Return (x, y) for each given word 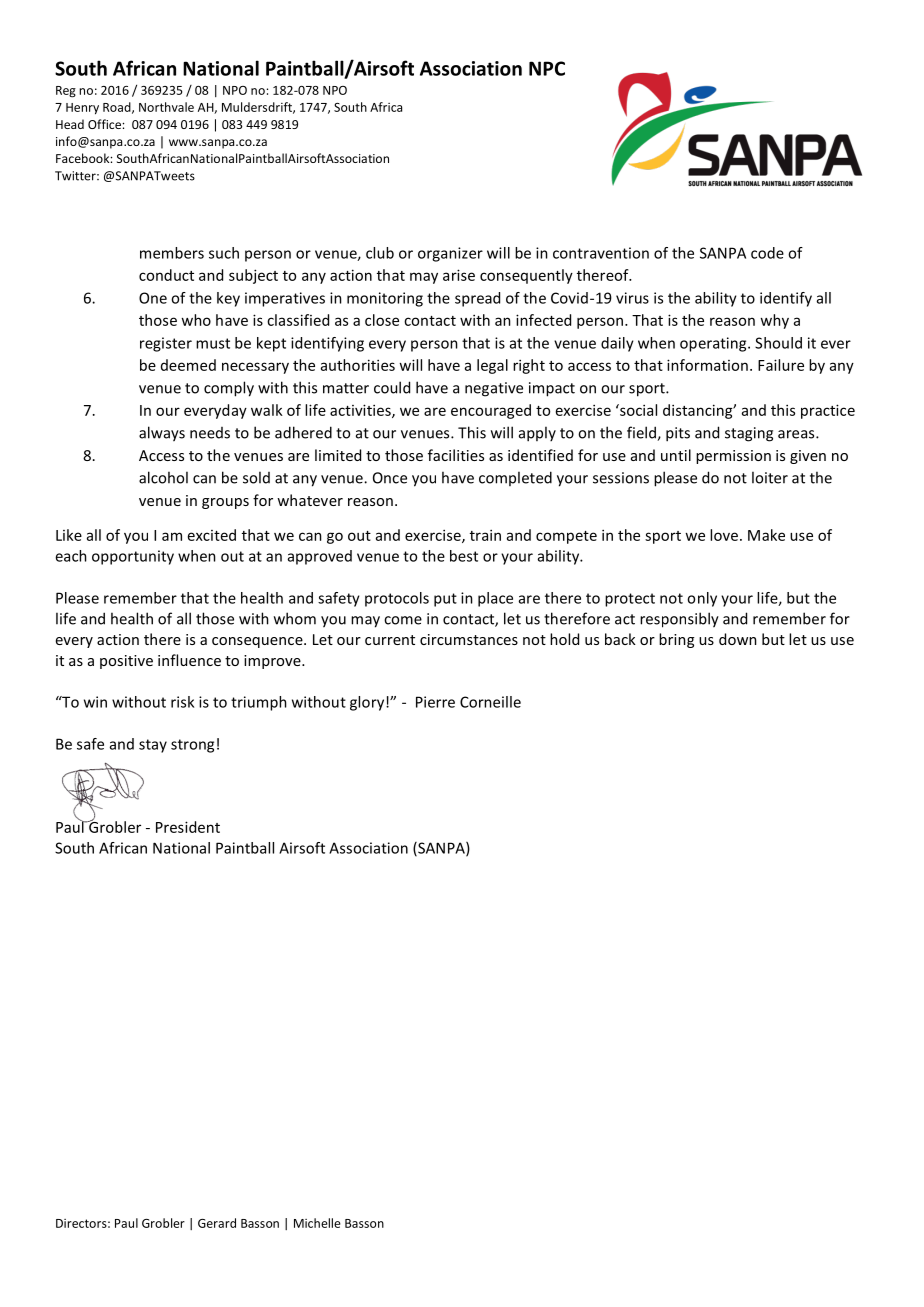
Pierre (435, 702)
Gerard (217, 1223)
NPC (547, 68)
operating (714, 344)
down (738, 639)
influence (189, 660)
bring (676, 640)
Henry (82, 108)
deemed (188, 365)
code (767, 253)
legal (492, 366)
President (188, 827)
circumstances (469, 639)
